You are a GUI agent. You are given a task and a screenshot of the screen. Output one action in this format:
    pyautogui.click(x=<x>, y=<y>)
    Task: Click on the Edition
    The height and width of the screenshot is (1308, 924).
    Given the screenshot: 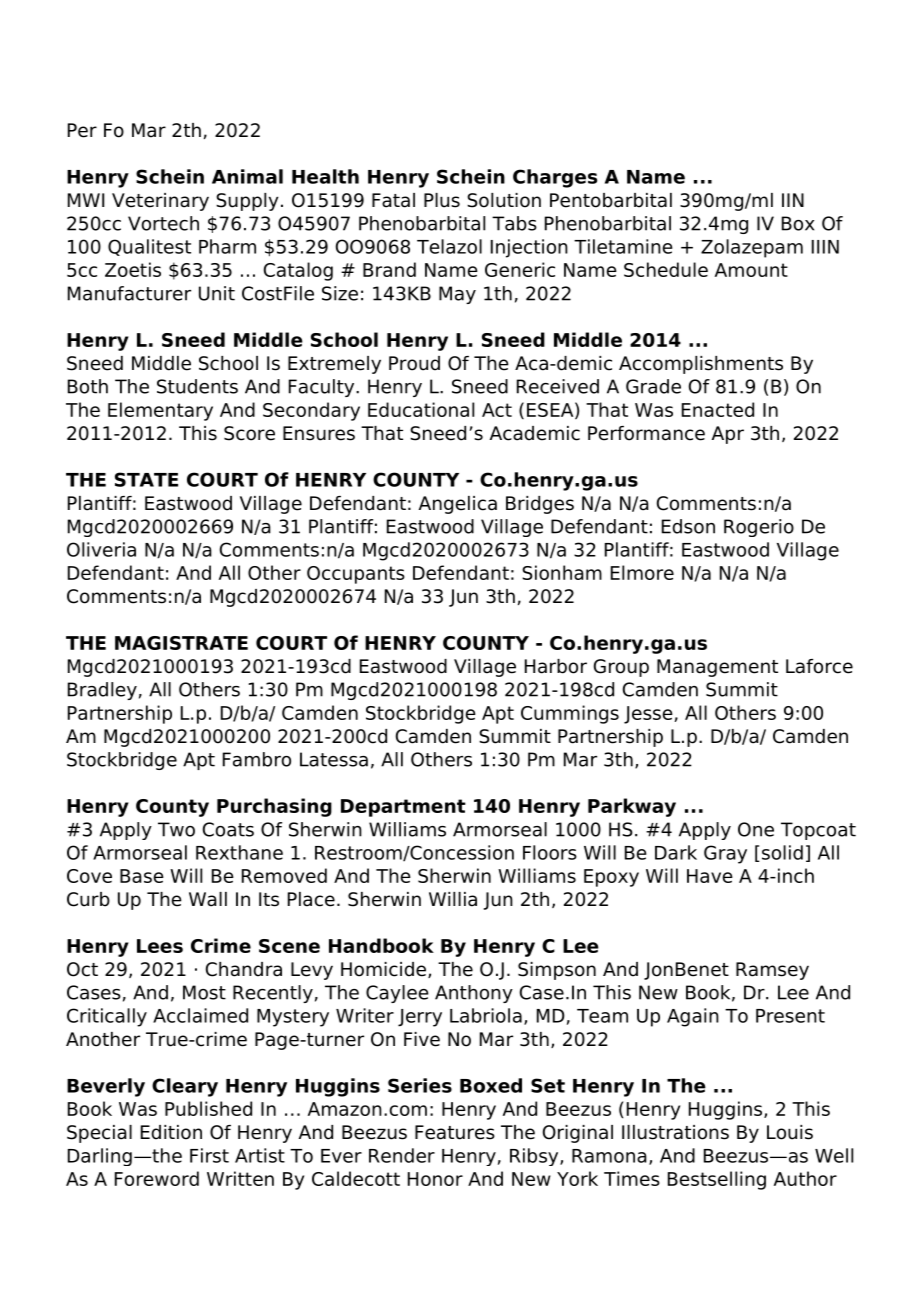 What is the action you would take?
    pyautogui.click(x=171, y=1132)
